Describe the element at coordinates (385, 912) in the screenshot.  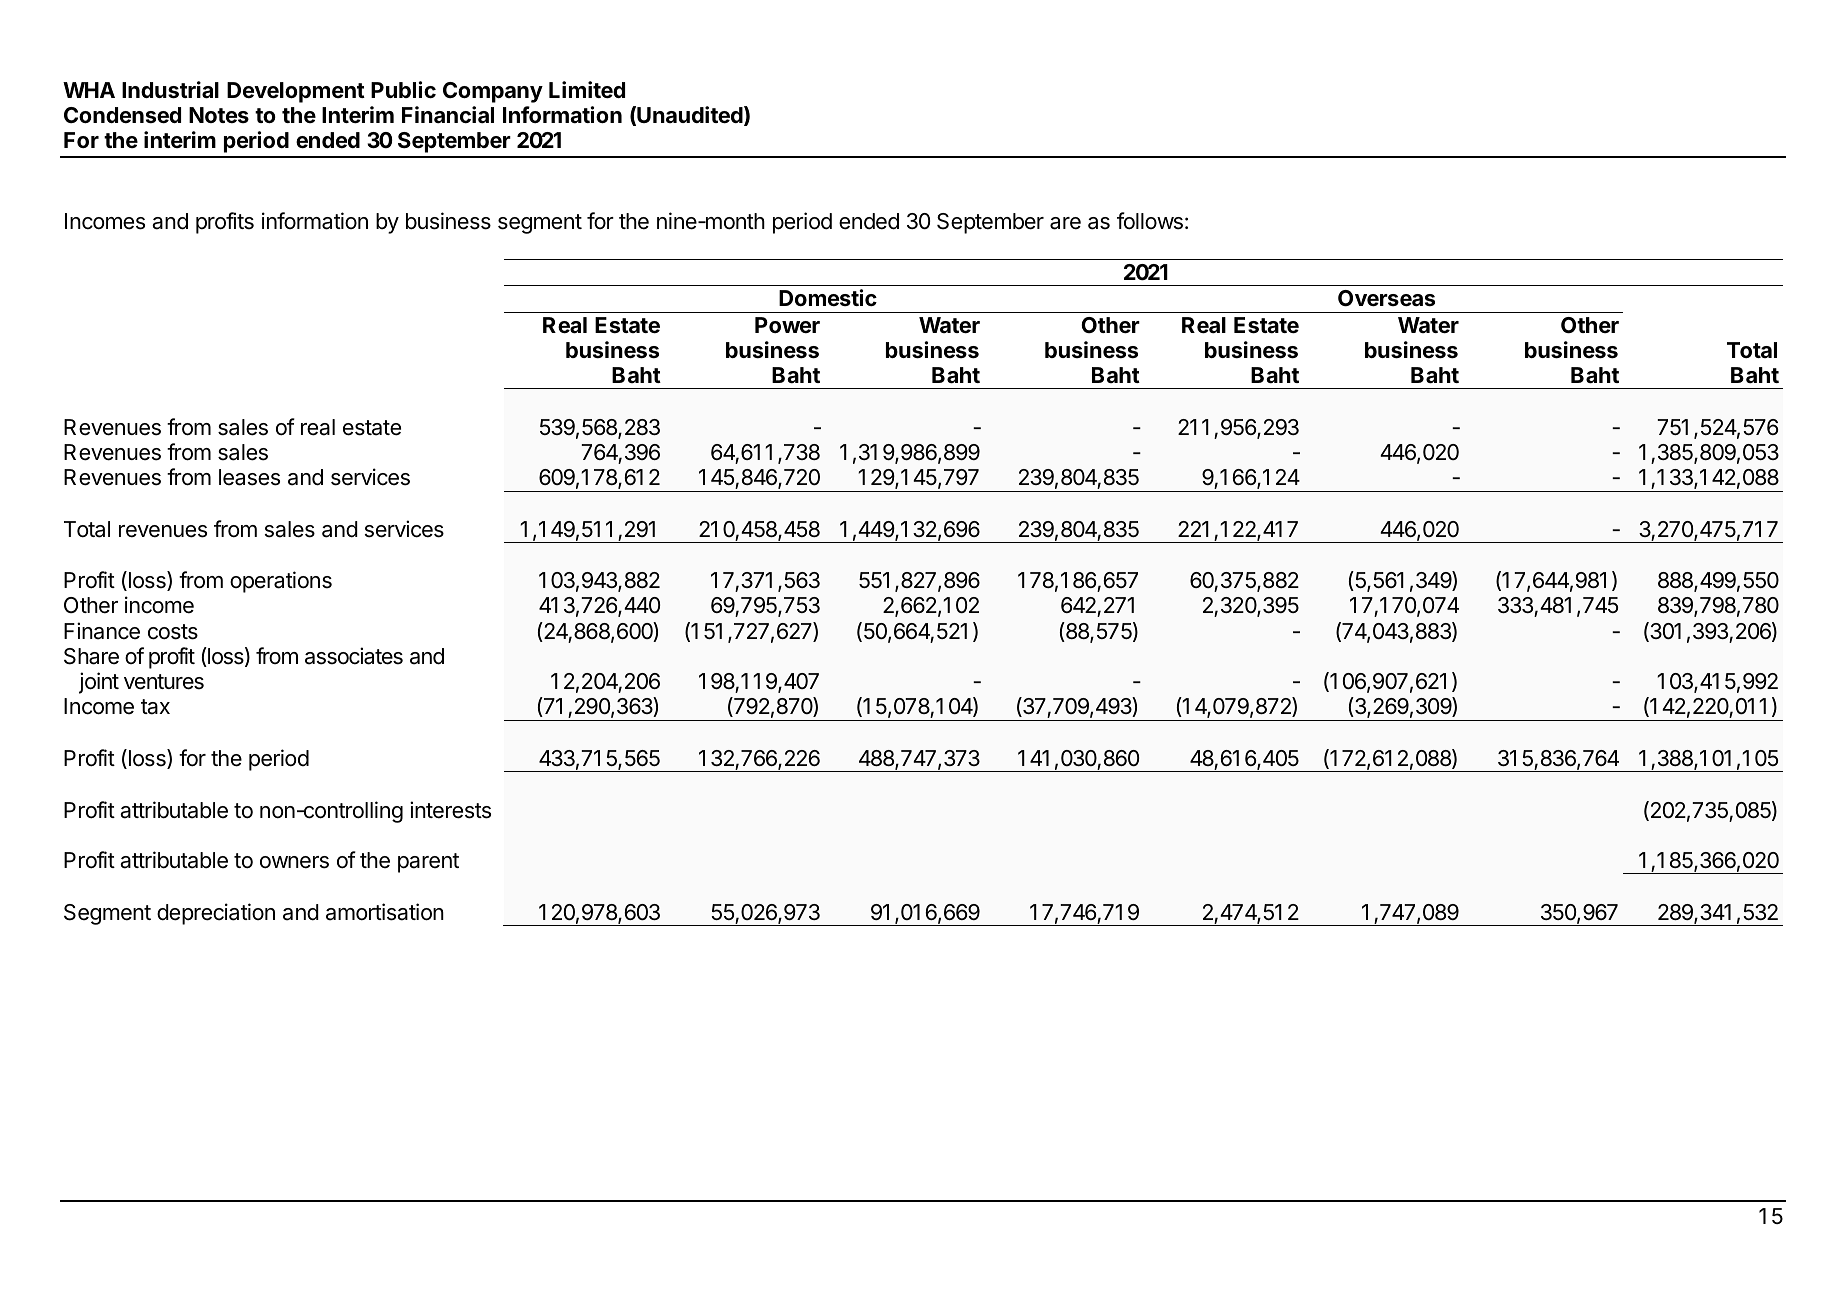
I see `amortisation` at that location.
